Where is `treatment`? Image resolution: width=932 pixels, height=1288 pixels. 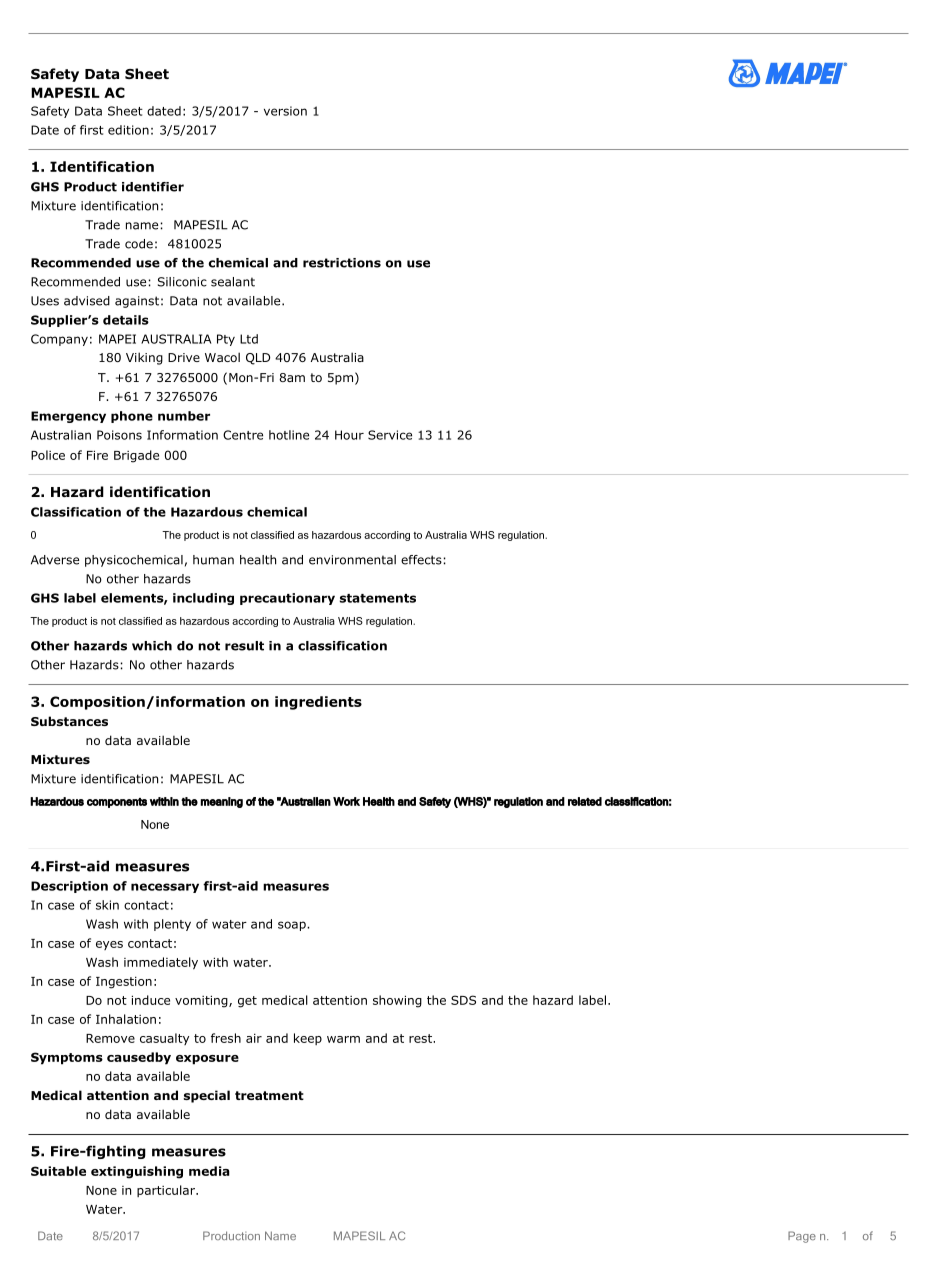
treatment is located at coordinates (269, 1095).
